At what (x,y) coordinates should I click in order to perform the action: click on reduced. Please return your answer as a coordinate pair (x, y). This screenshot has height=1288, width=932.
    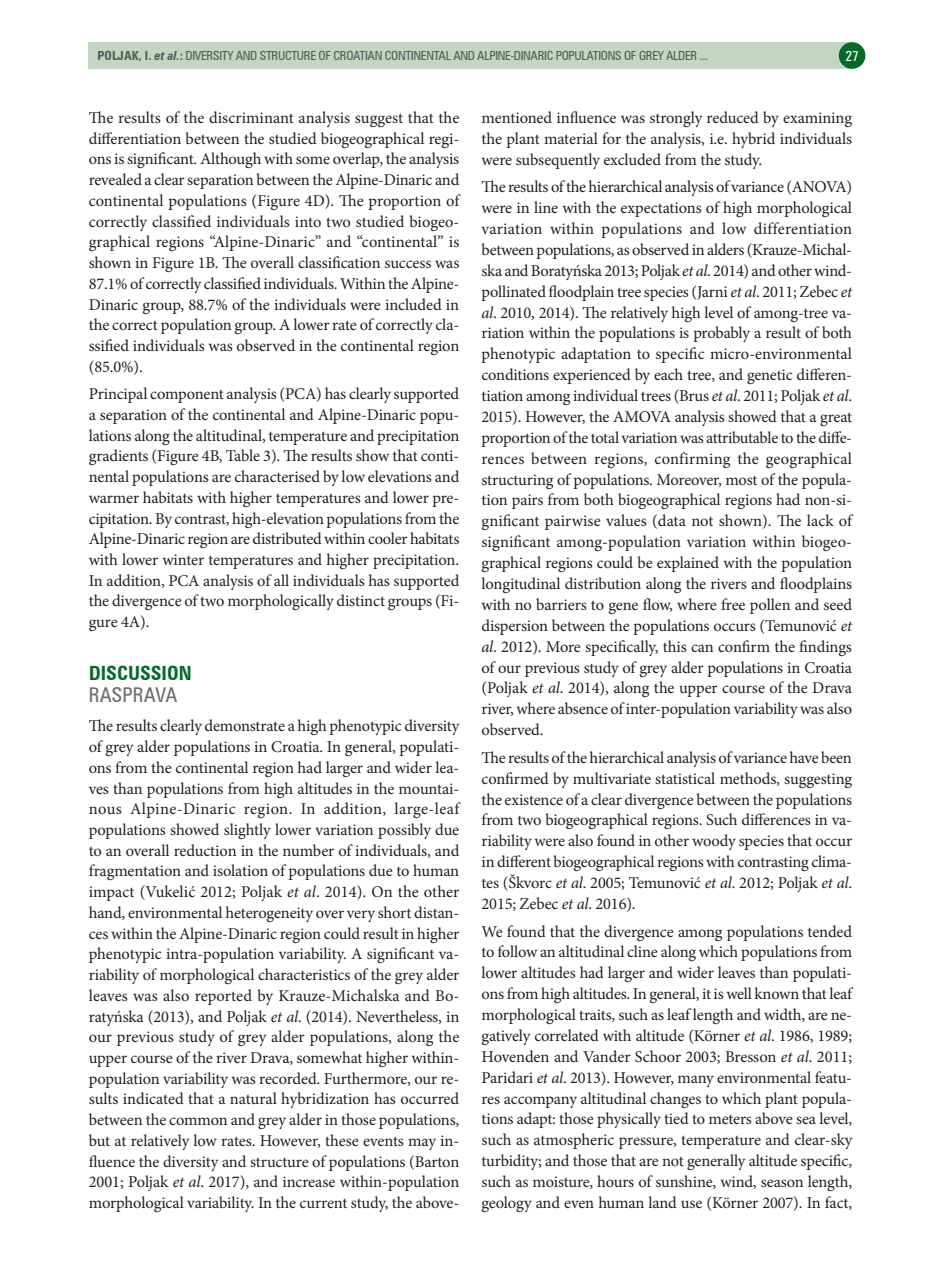
    Looking at the image, I should click on (733, 117).
